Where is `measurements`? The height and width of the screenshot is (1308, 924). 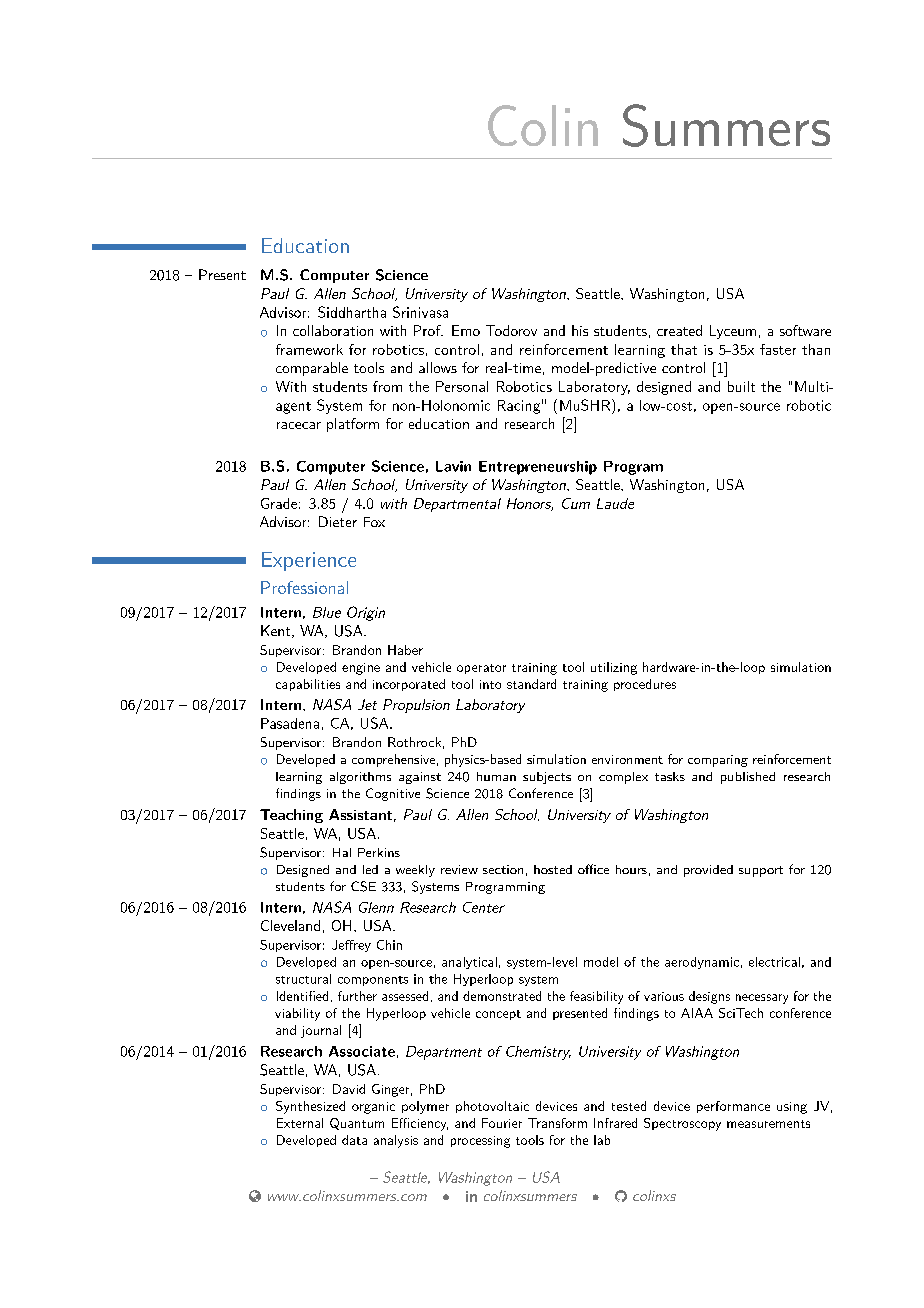
measurements is located at coordinates (768, 1124).
